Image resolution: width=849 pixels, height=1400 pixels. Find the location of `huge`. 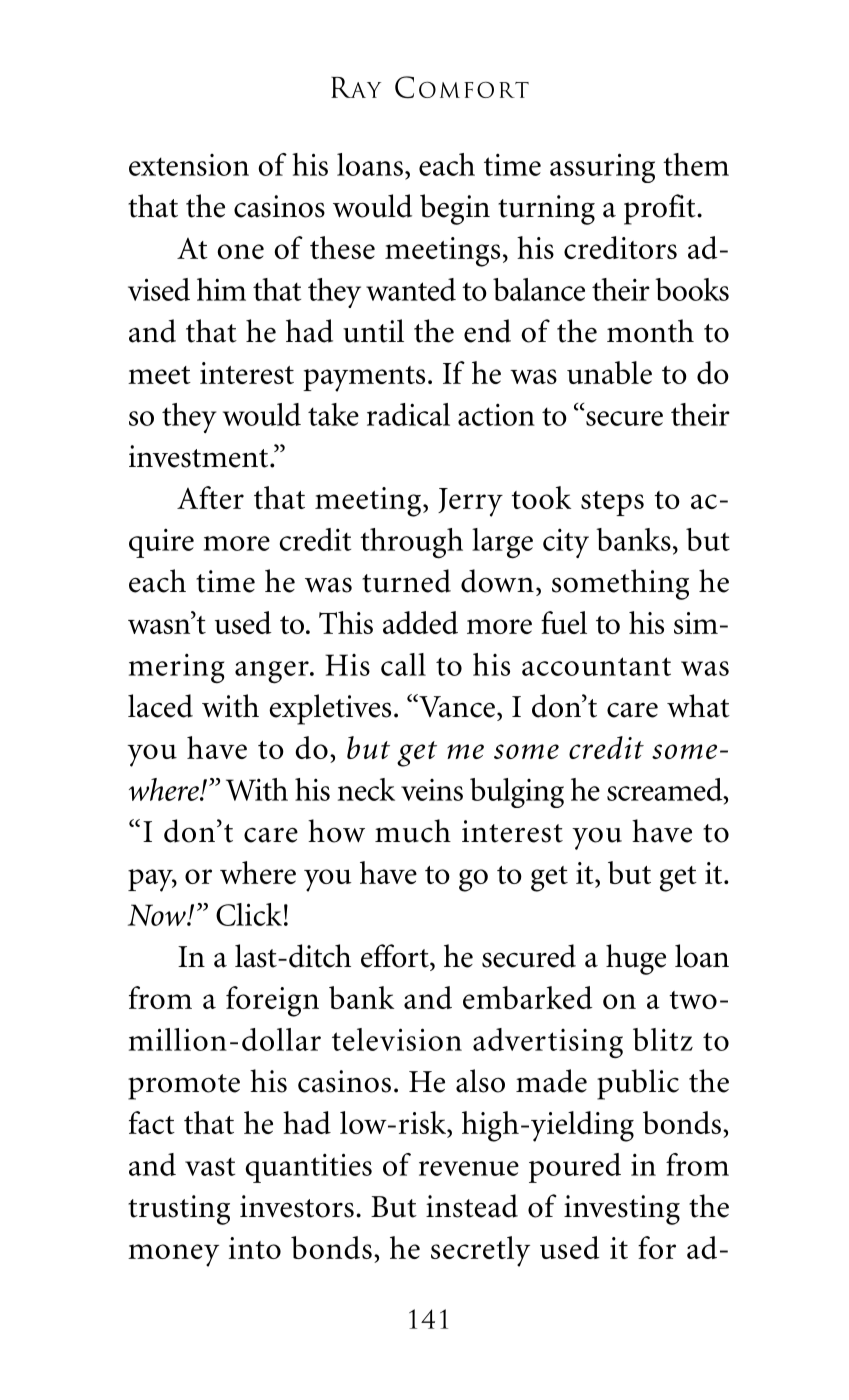

huge is located at coordinates (636, 959).
